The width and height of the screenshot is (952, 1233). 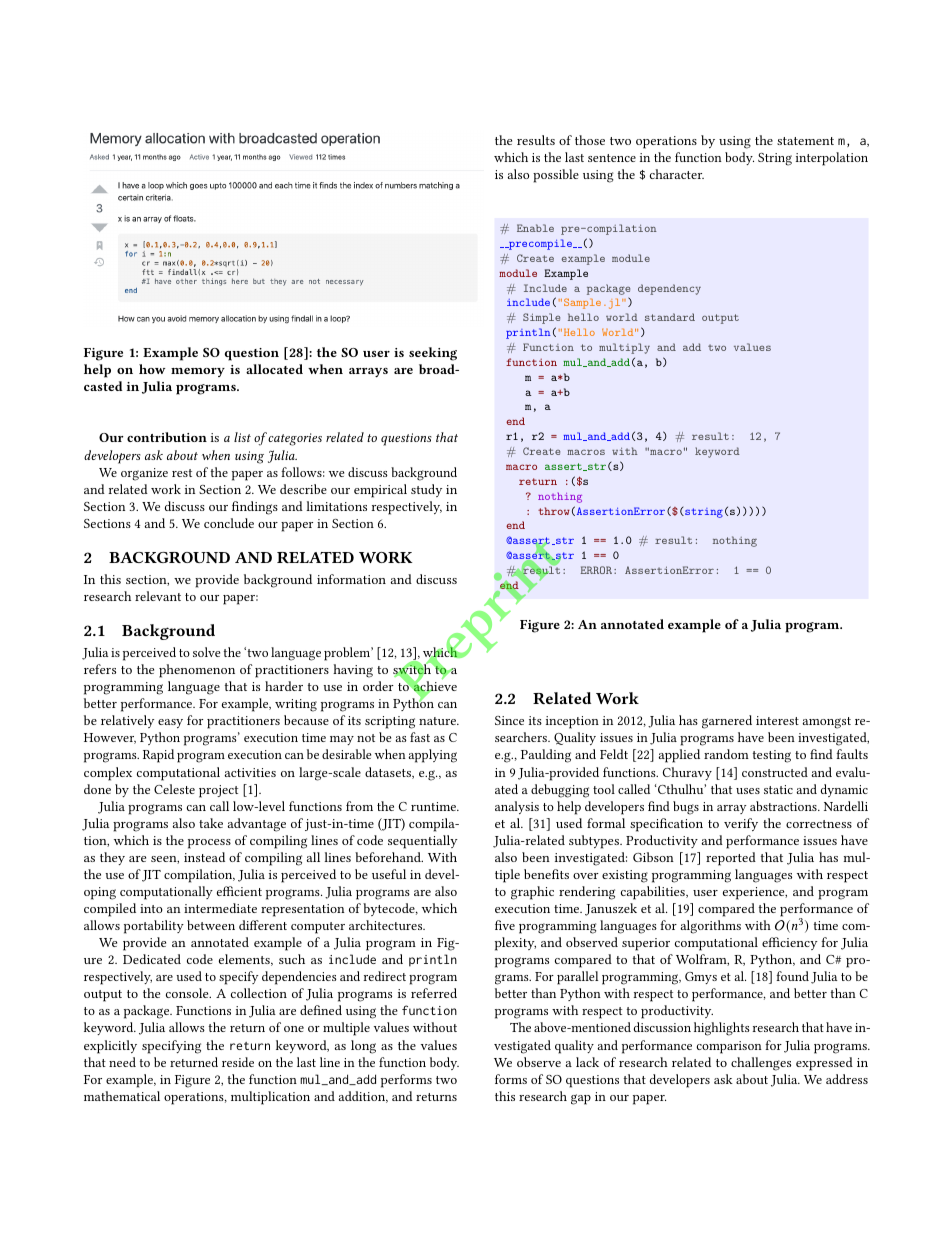 I want to click on graphic, so click(x=532, y=893).
